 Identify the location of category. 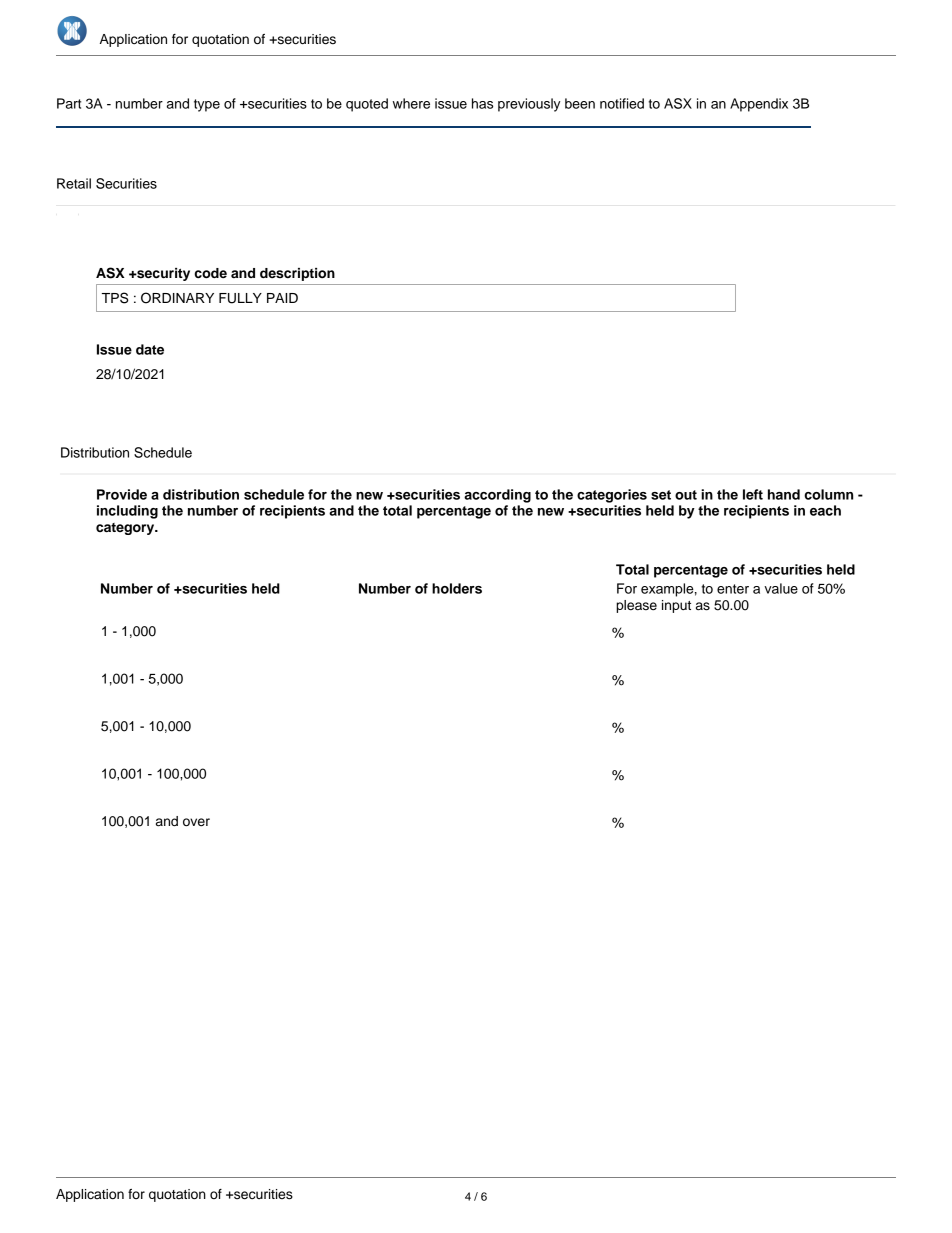
(126, 529).
